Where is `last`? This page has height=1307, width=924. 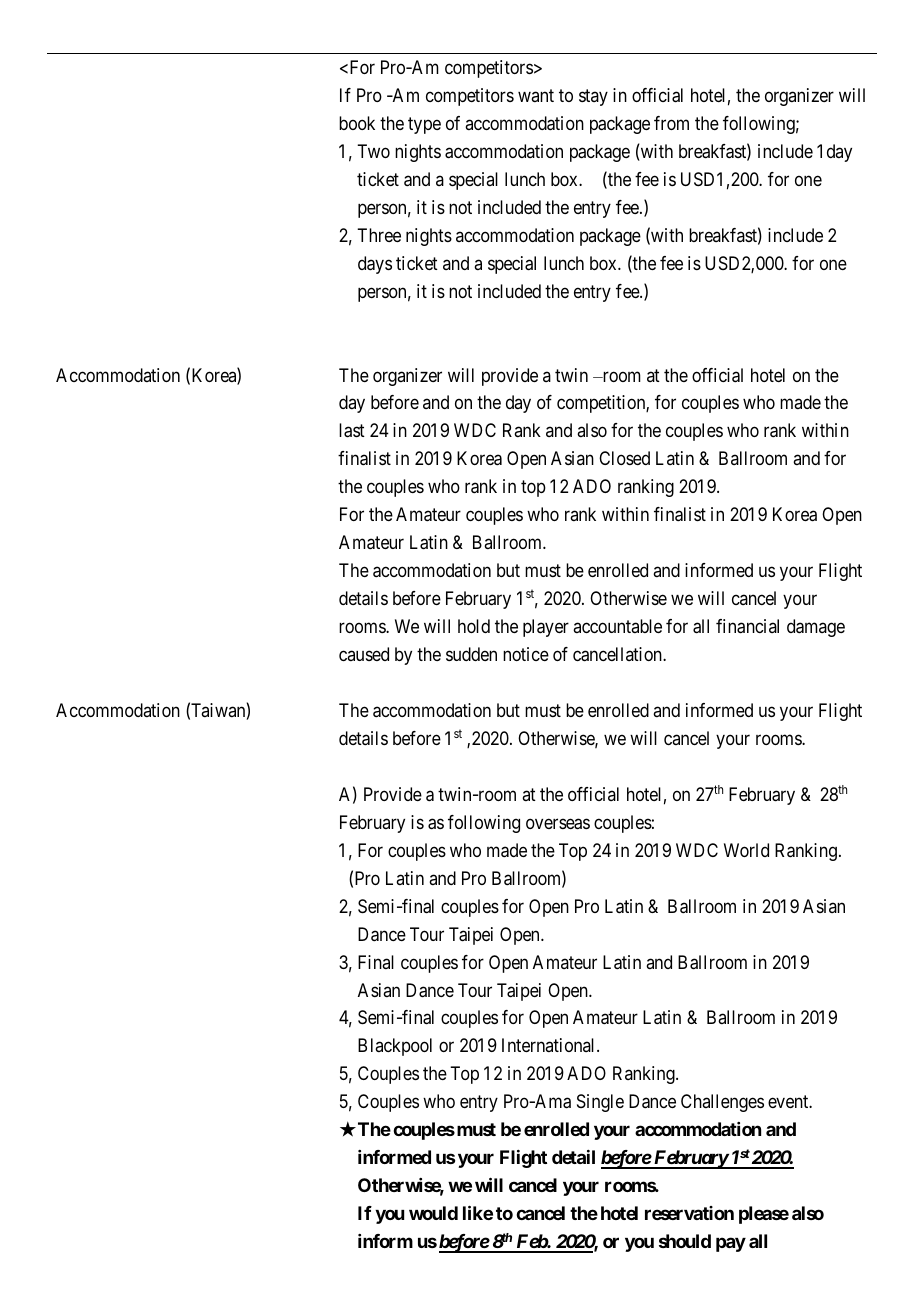 last is located at coordinates (352, 430).
